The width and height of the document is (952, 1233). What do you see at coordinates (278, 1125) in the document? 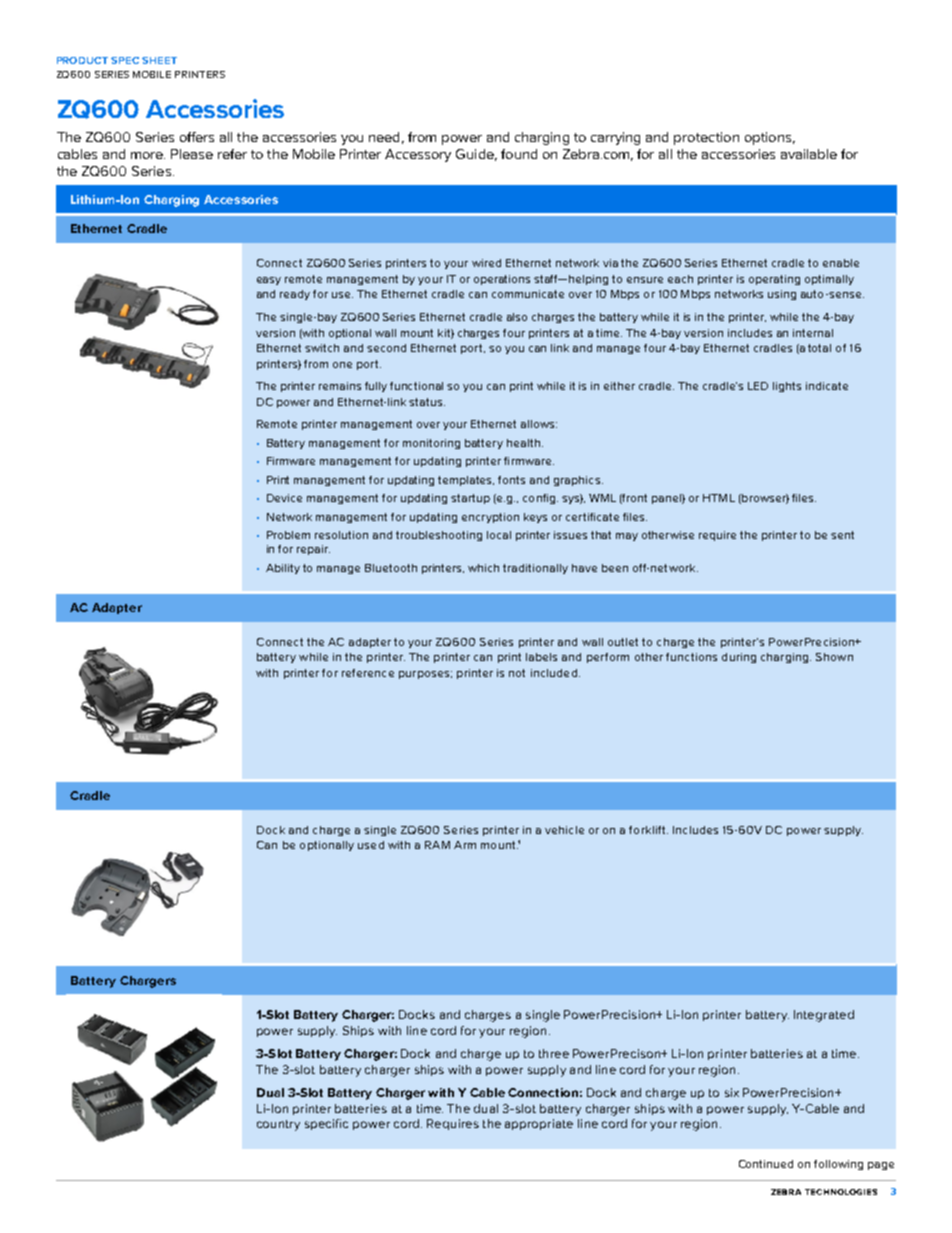
I see `country` at bounding box center [278, 1125].
